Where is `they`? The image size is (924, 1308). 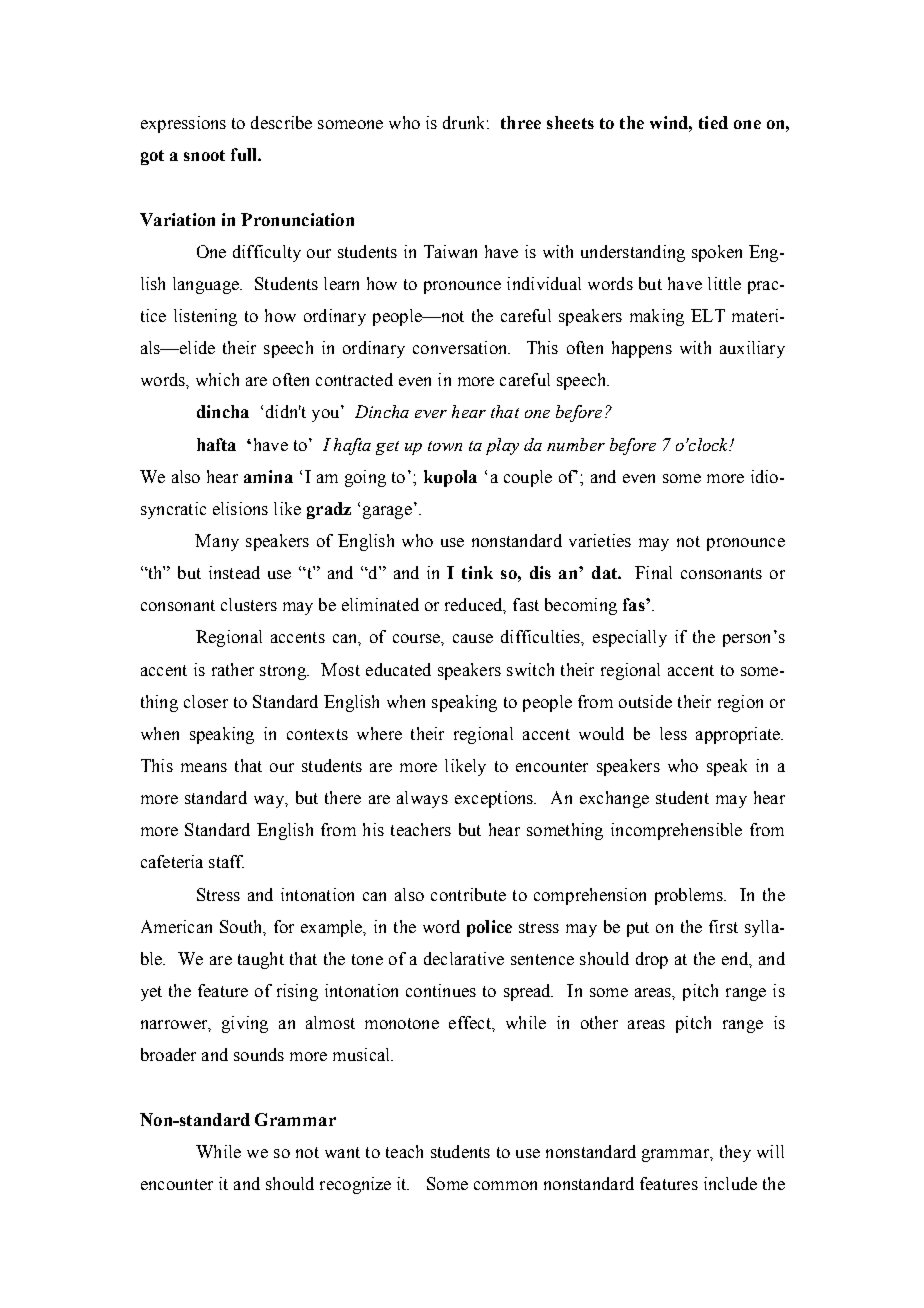
they is located at coordinates (735, 1153).
